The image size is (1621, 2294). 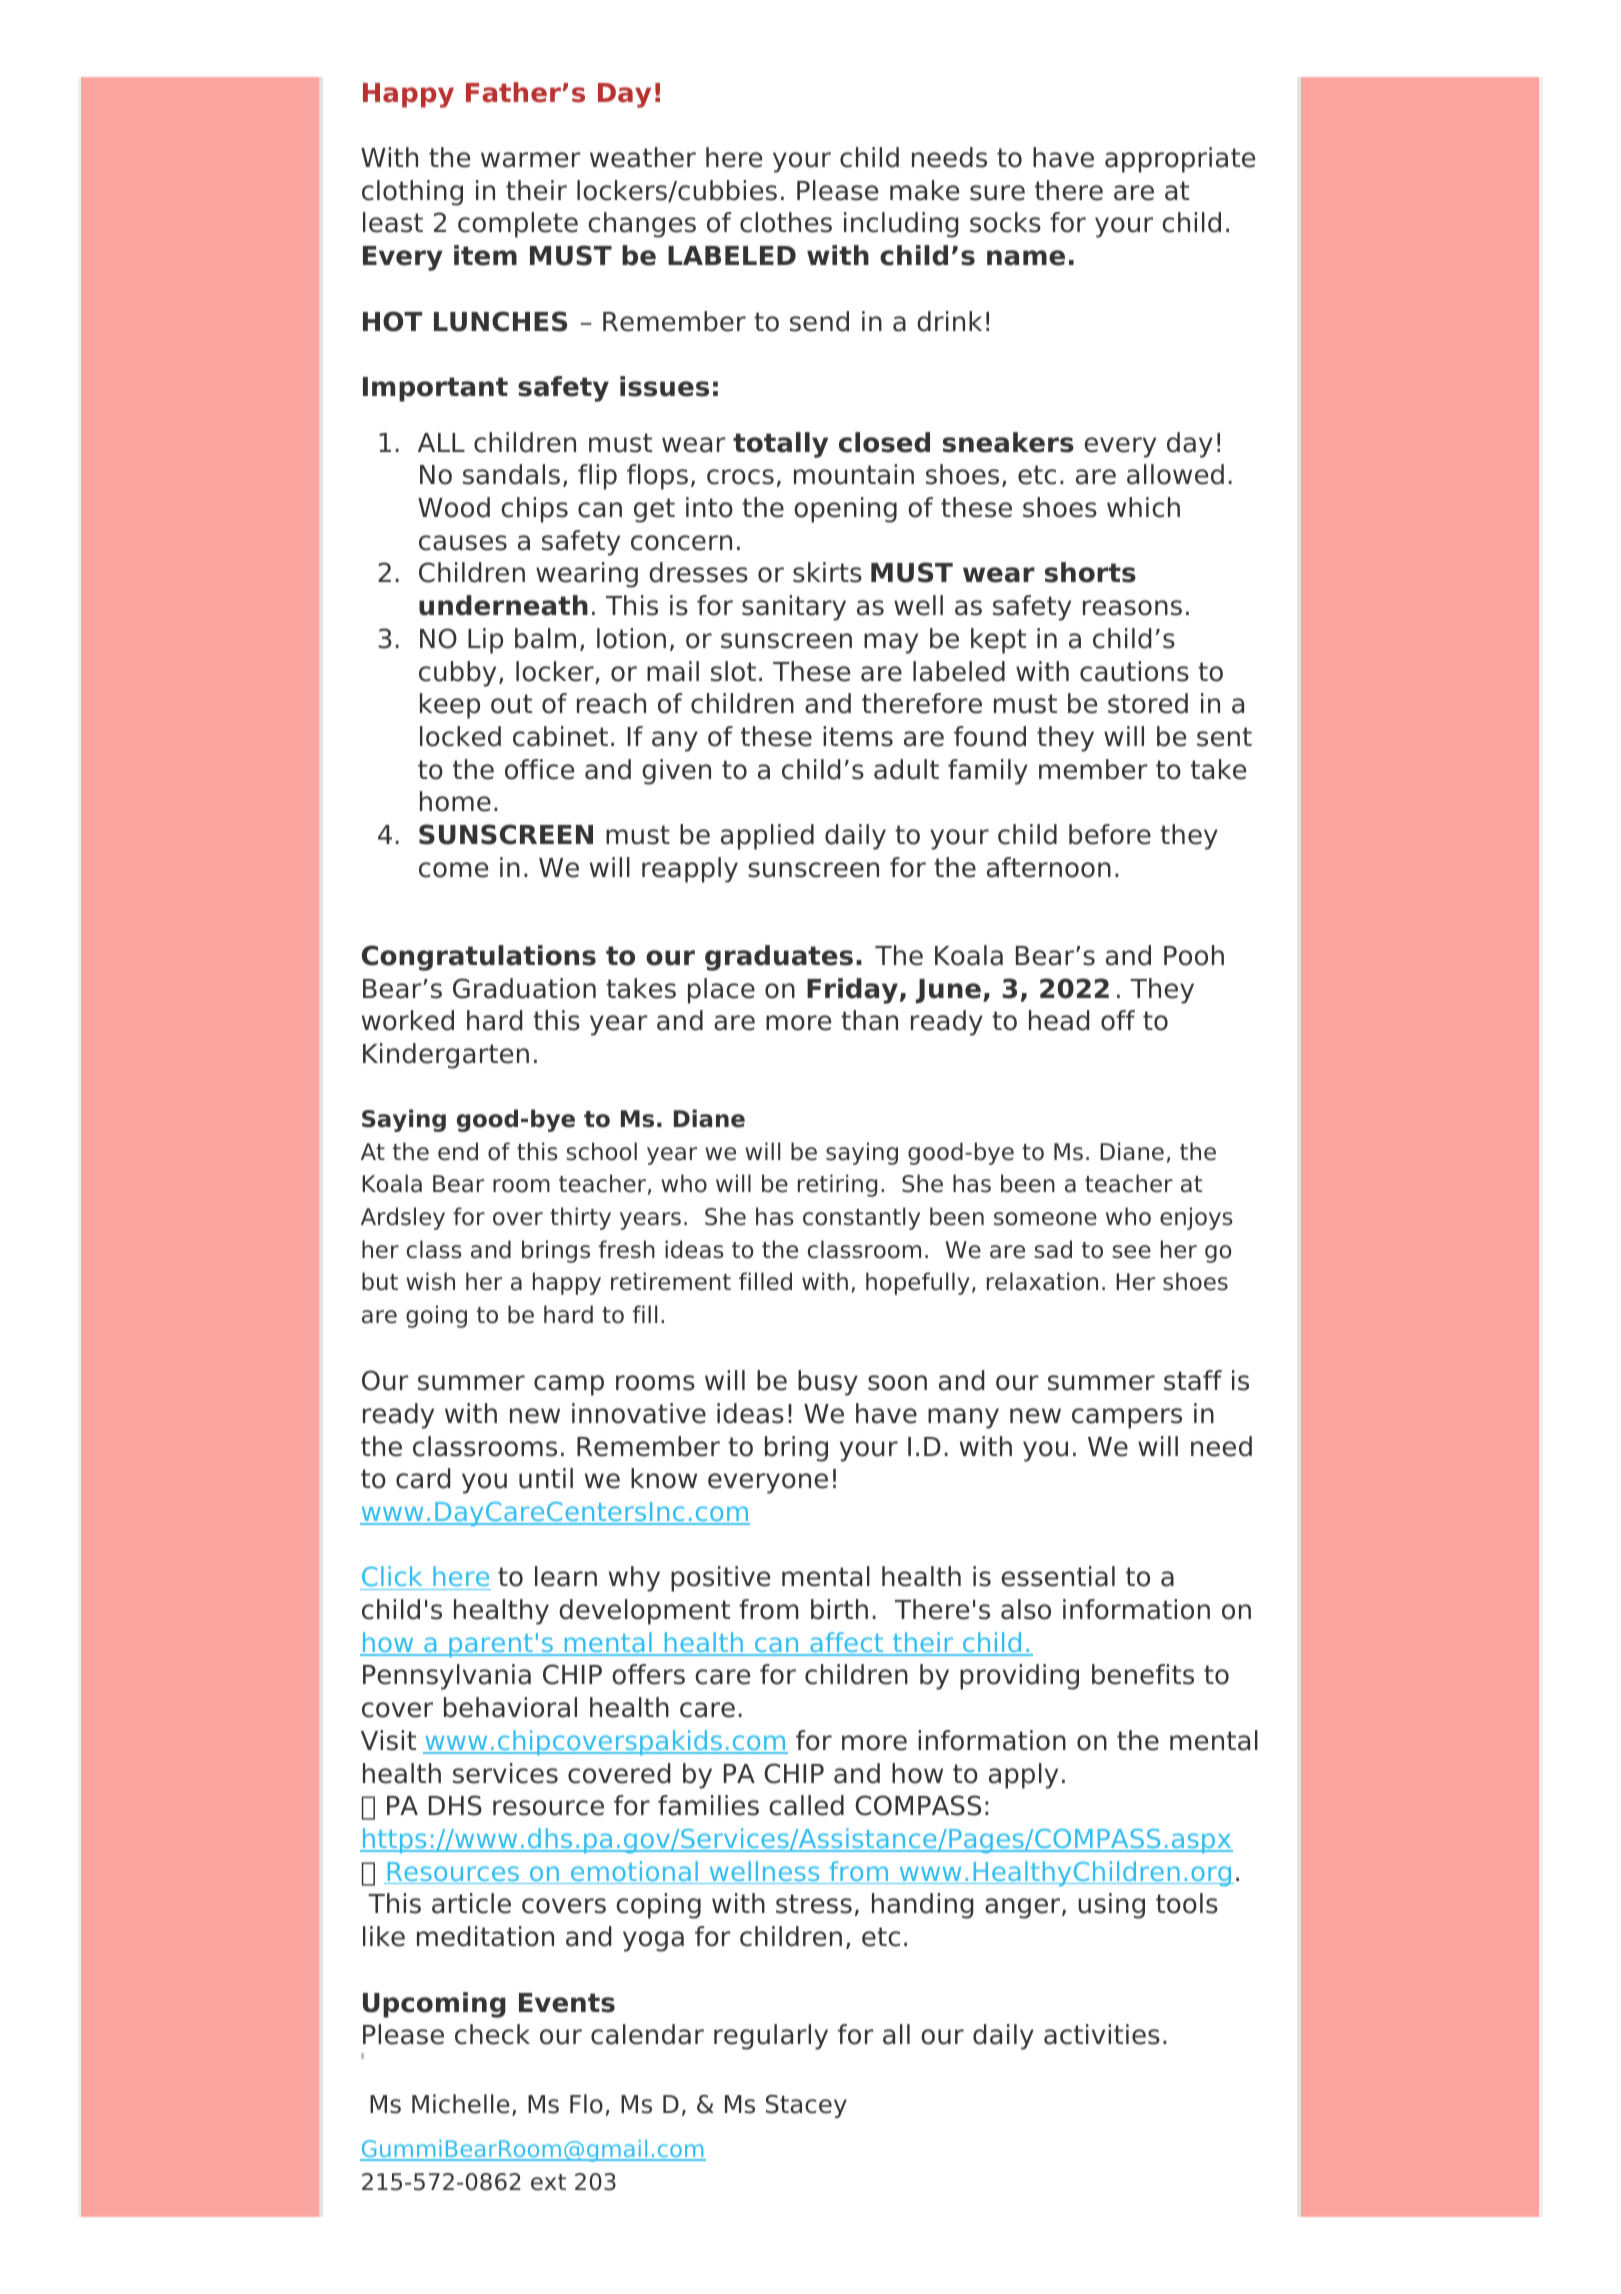 I want to click on retiring, so click(x=837, y=1185).
